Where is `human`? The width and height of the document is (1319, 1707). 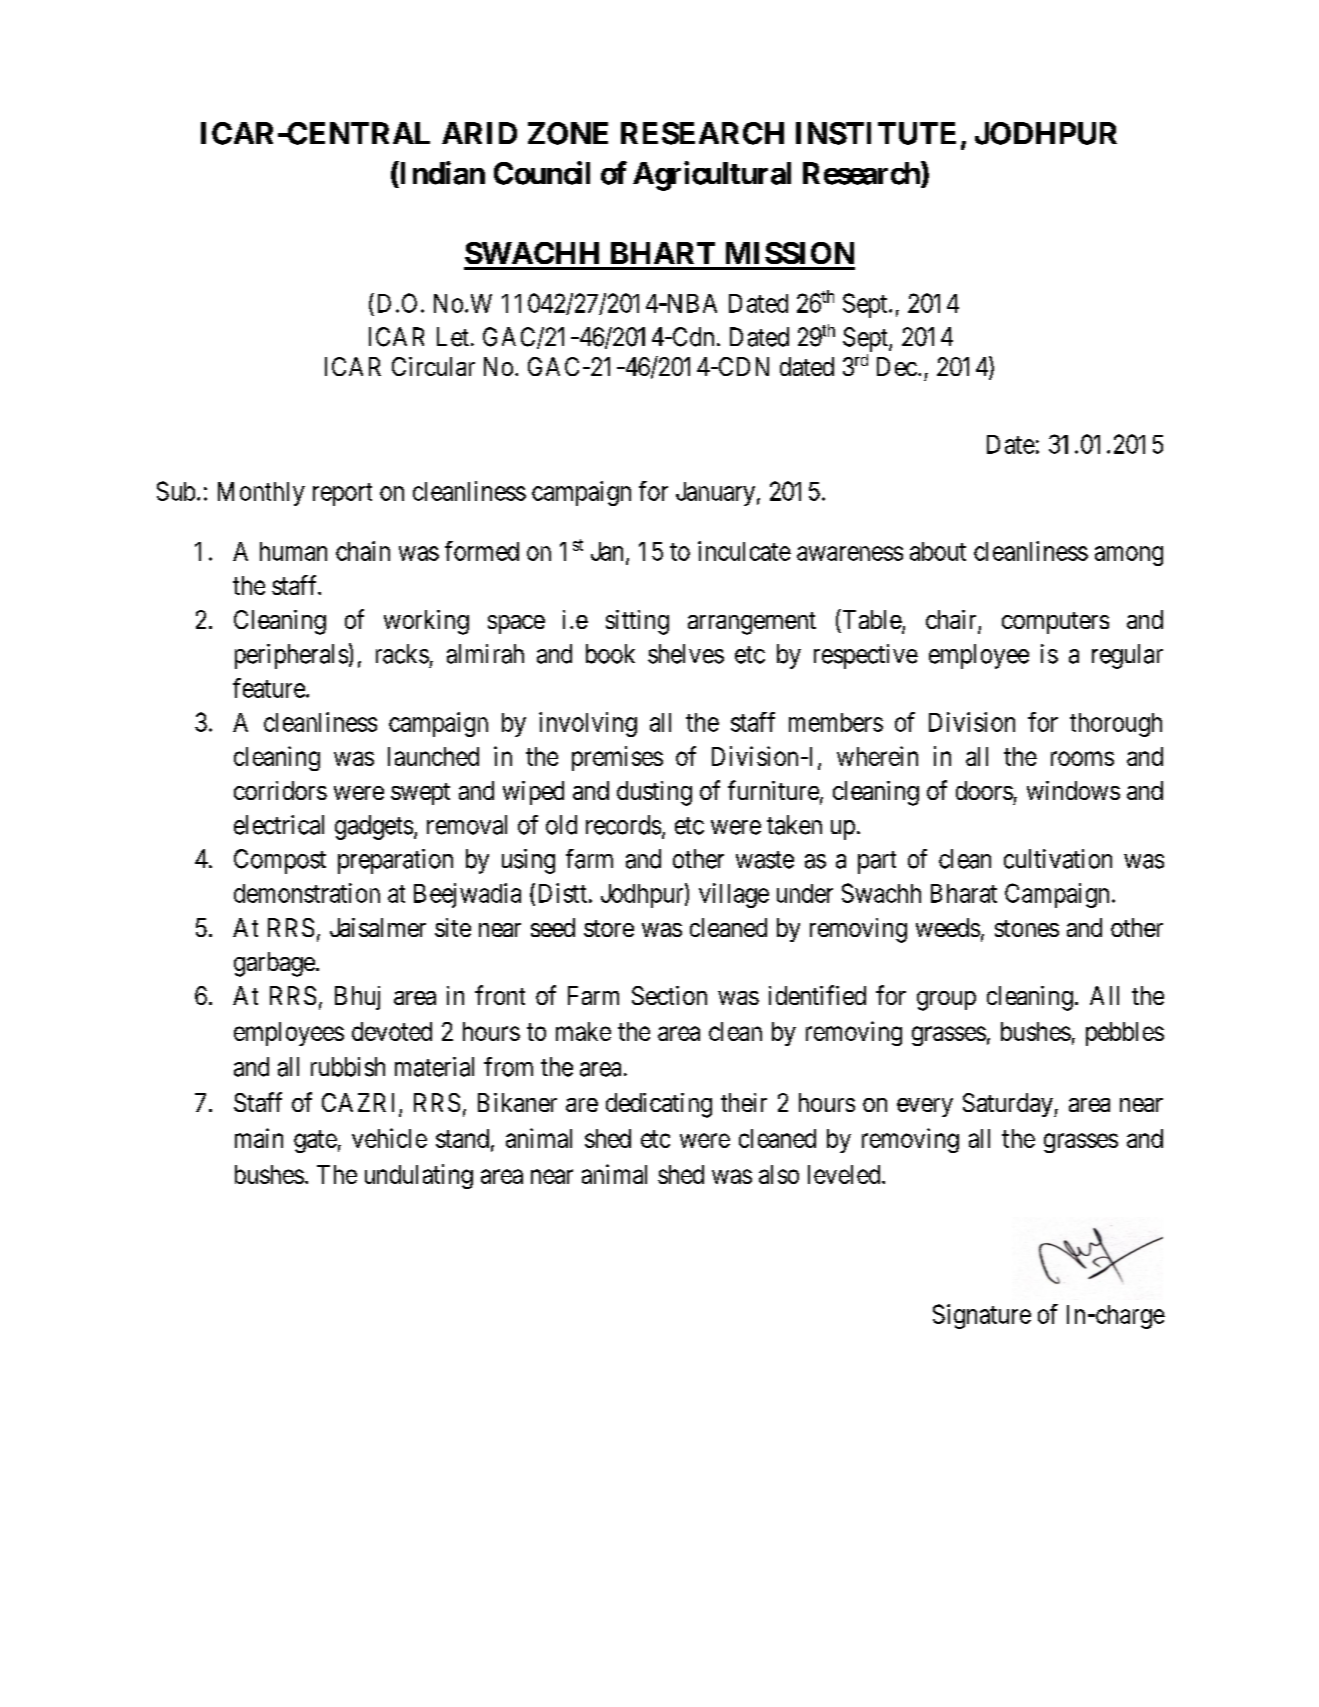
human is located at coordinates (293, 551).
